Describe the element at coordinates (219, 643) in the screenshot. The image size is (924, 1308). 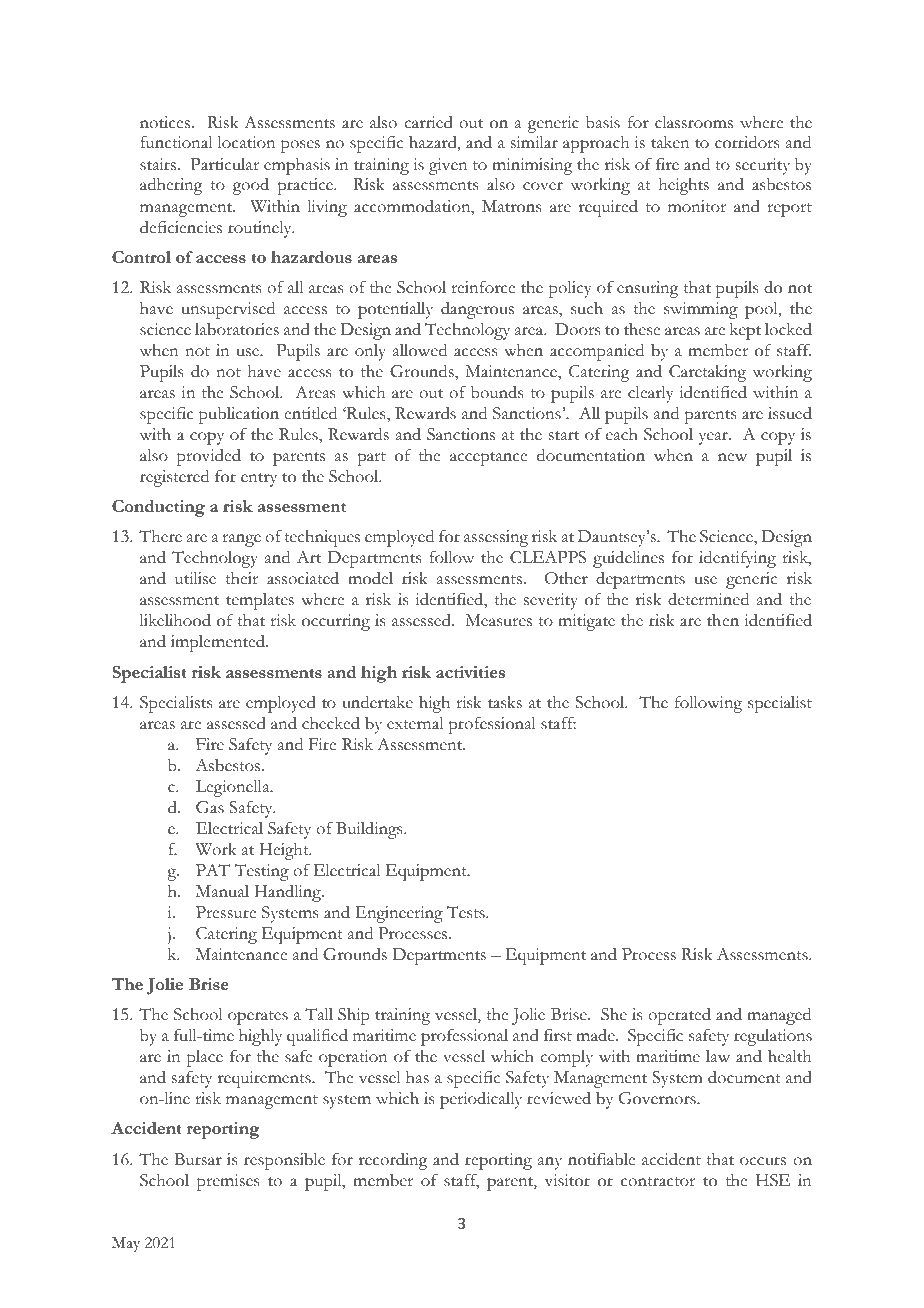
I see `implemented` at that location.
